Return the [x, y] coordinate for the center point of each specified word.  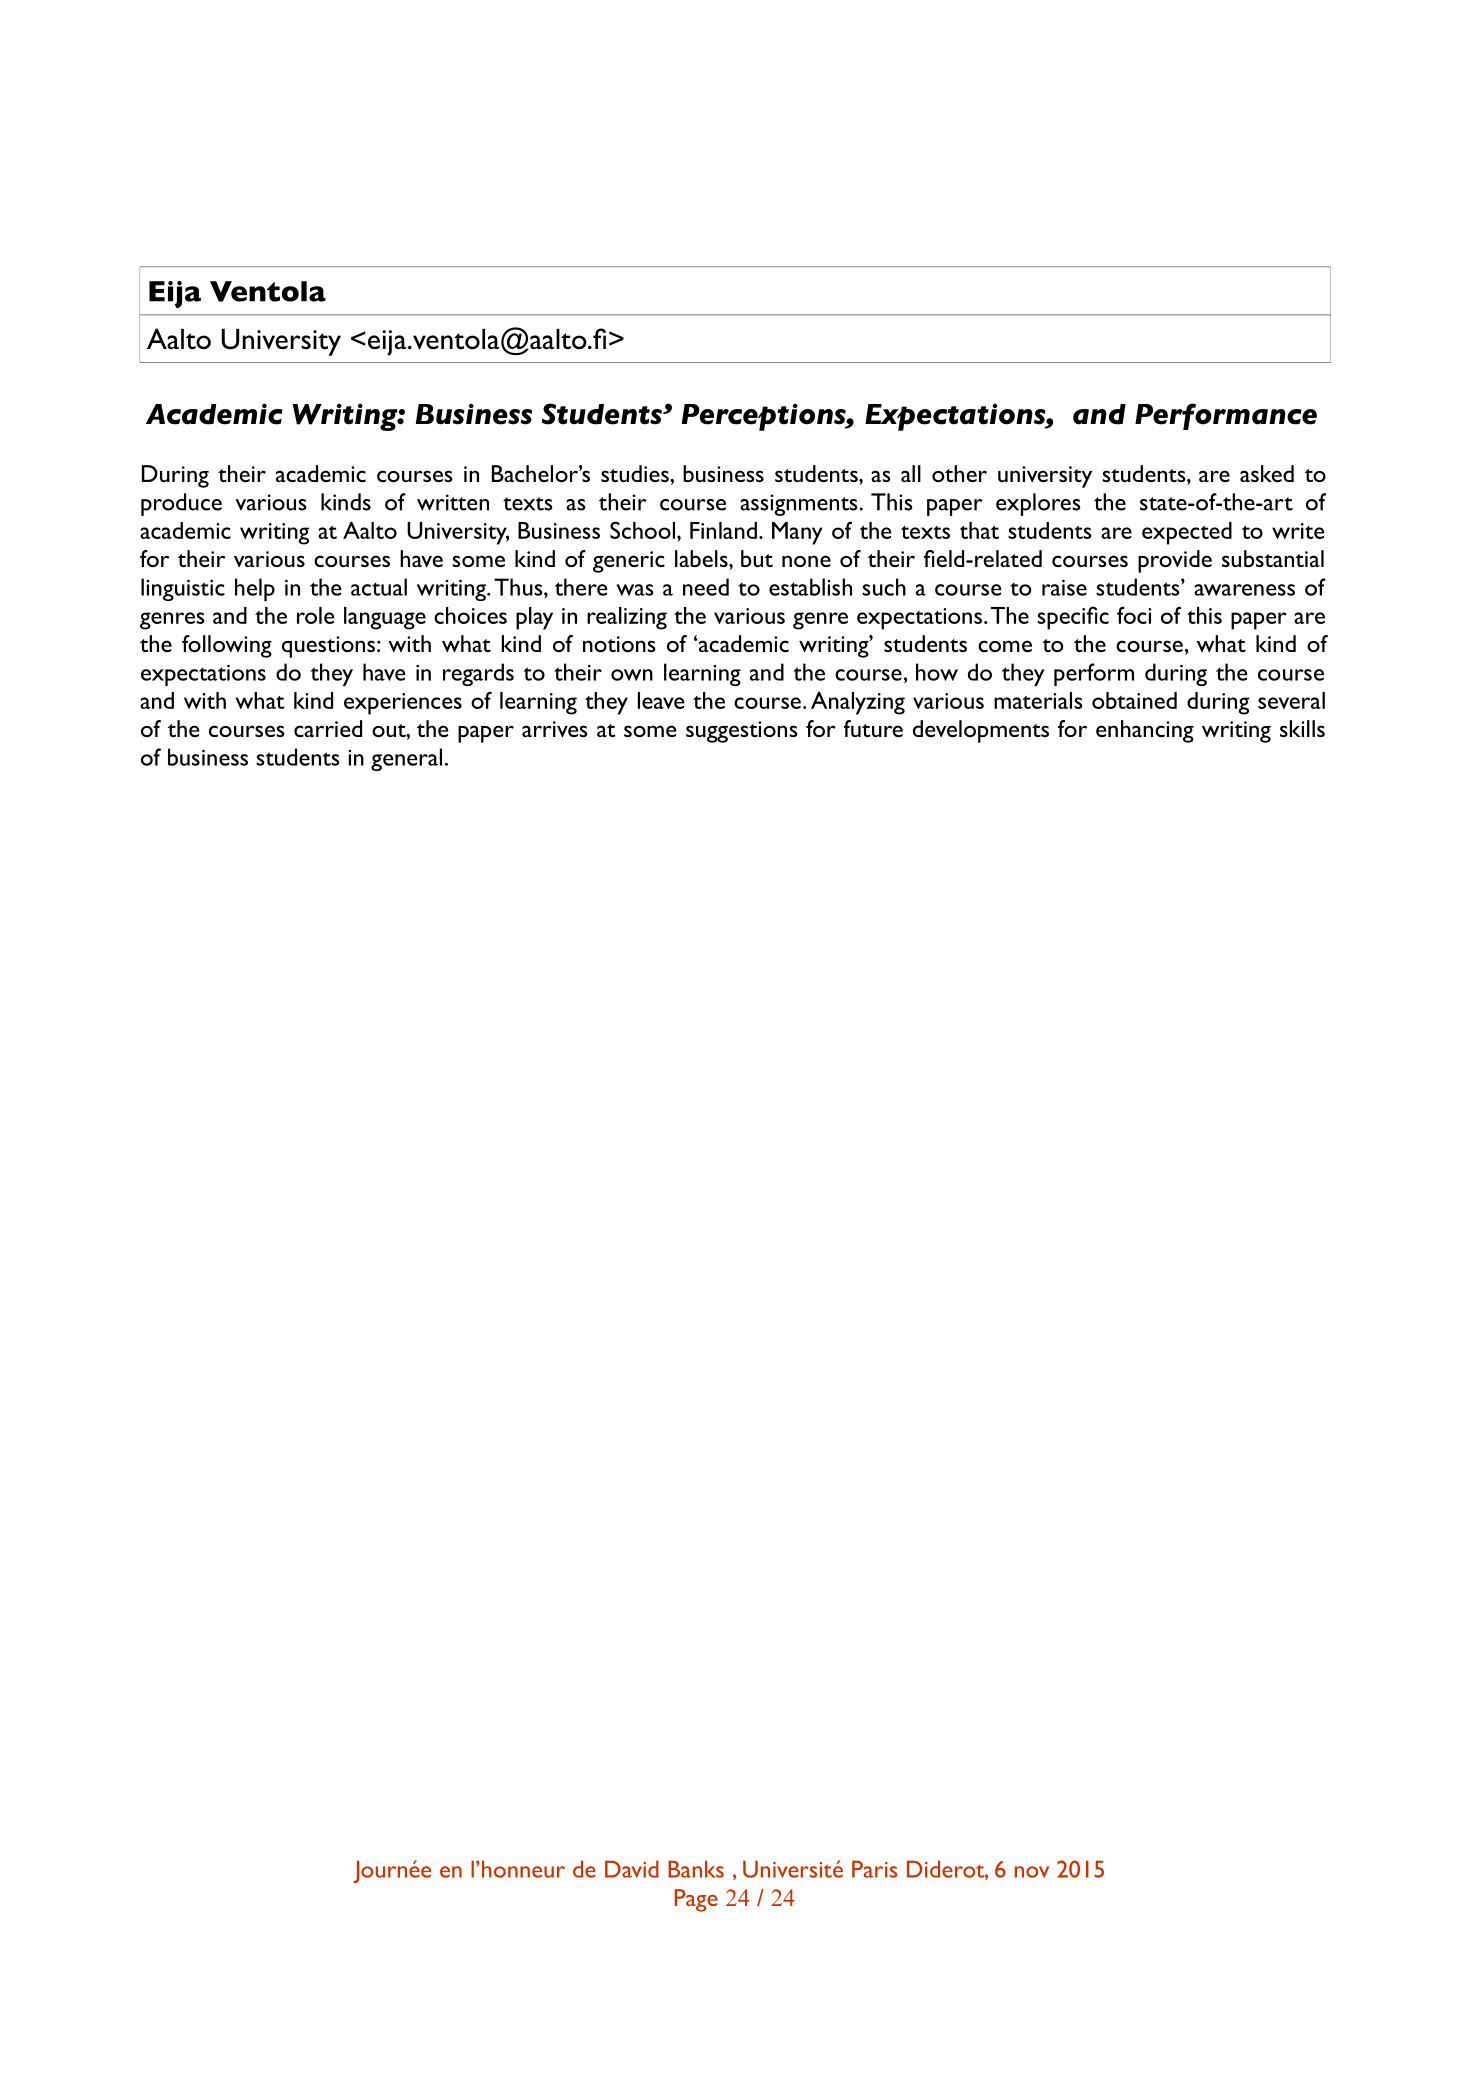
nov [1032, 1872]
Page [696, 1900]
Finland [723, 530]
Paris [874, 1869]
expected [1187, 533]
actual [379, 587]
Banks [696, 1869]
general [406, 759]
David [632, 1869]
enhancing [1145, 731]
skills [1302, 728]
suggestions [742, 732]
